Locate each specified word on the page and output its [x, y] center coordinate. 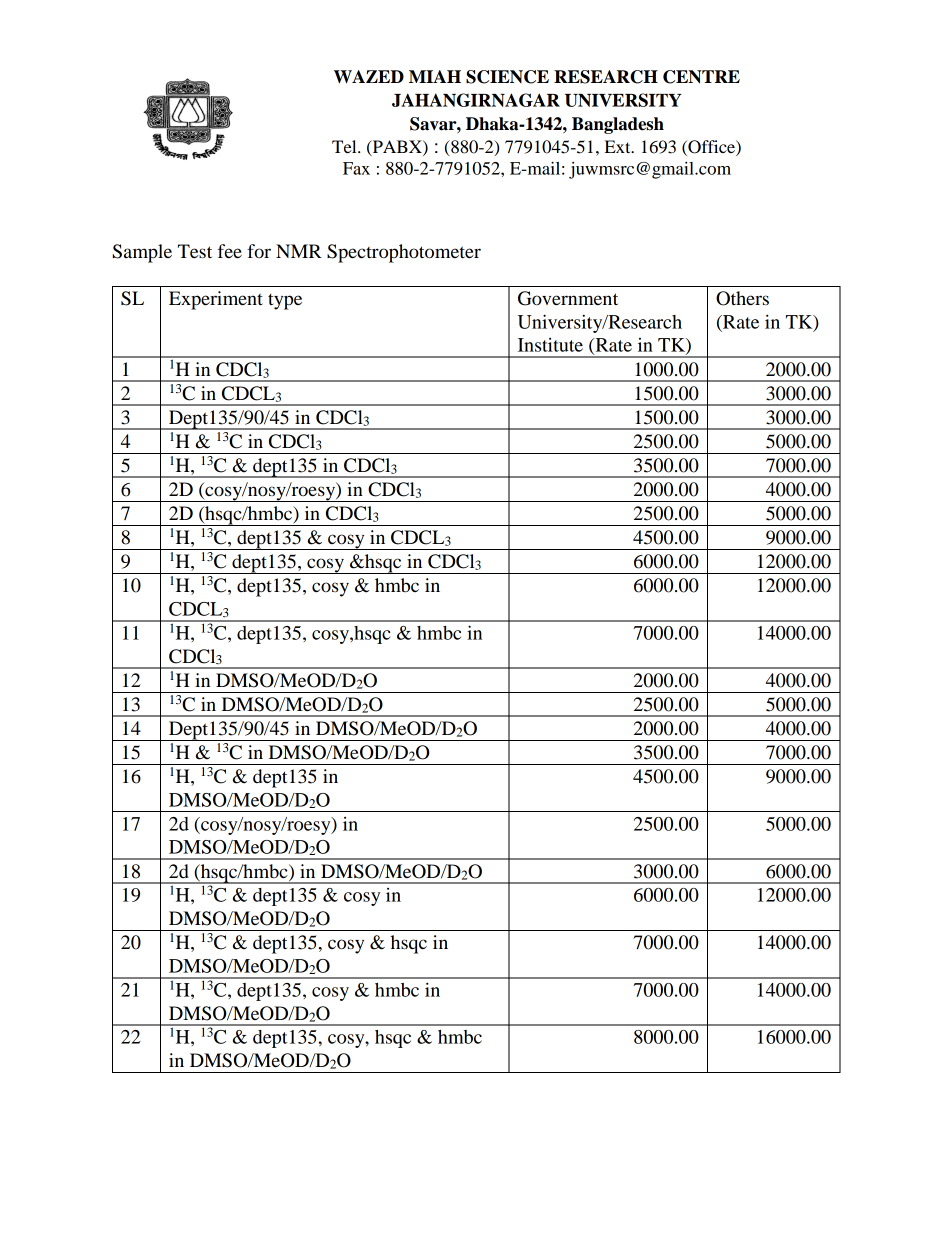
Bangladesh [618, 125]
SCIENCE [507, 77]
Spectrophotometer [404, 253]
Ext [619, 146]
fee [230, 251]
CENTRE [701, 77]
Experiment [216, 300]
